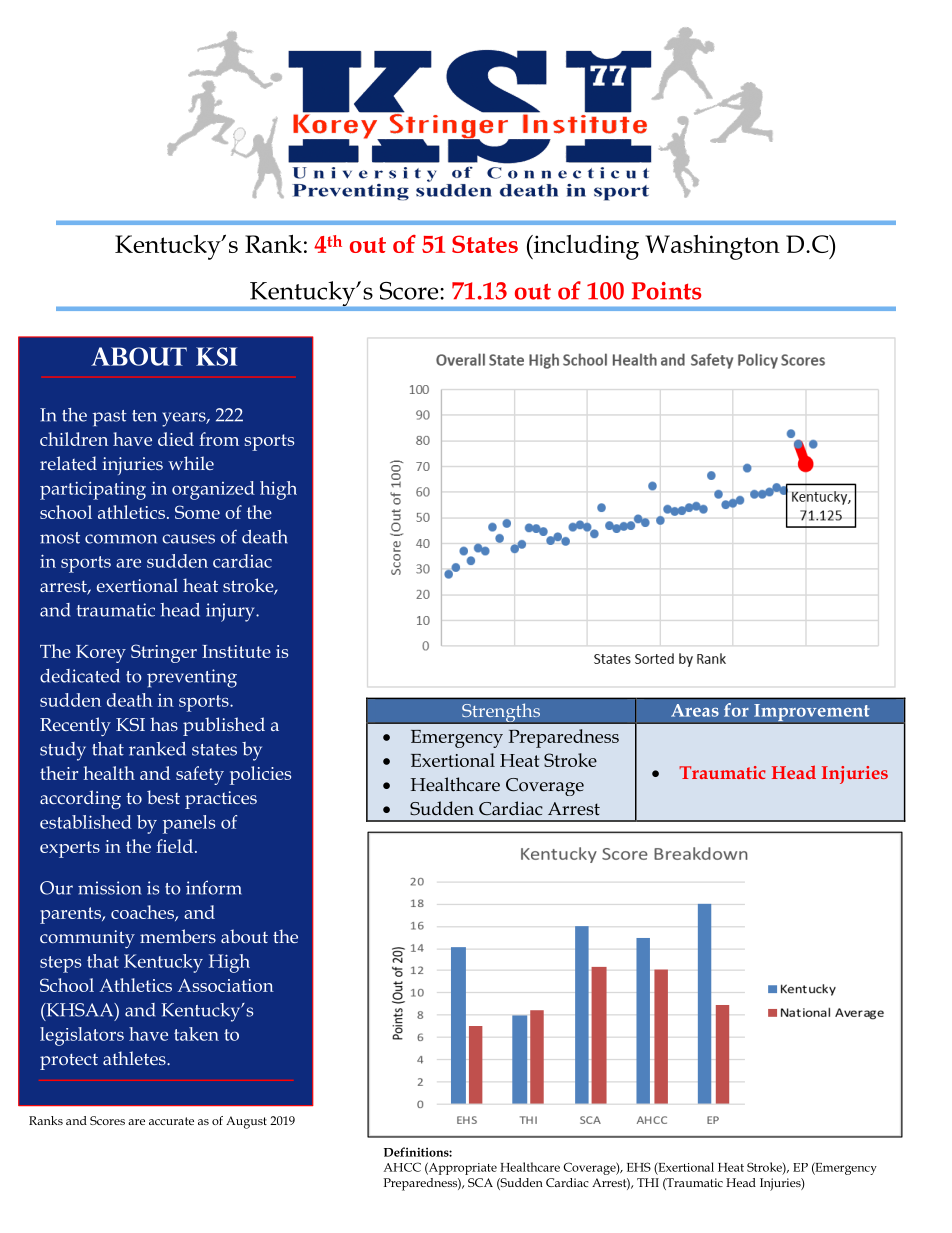  Describe the element at coordinates (144, 416) in the page. I see `ten` at that location.
